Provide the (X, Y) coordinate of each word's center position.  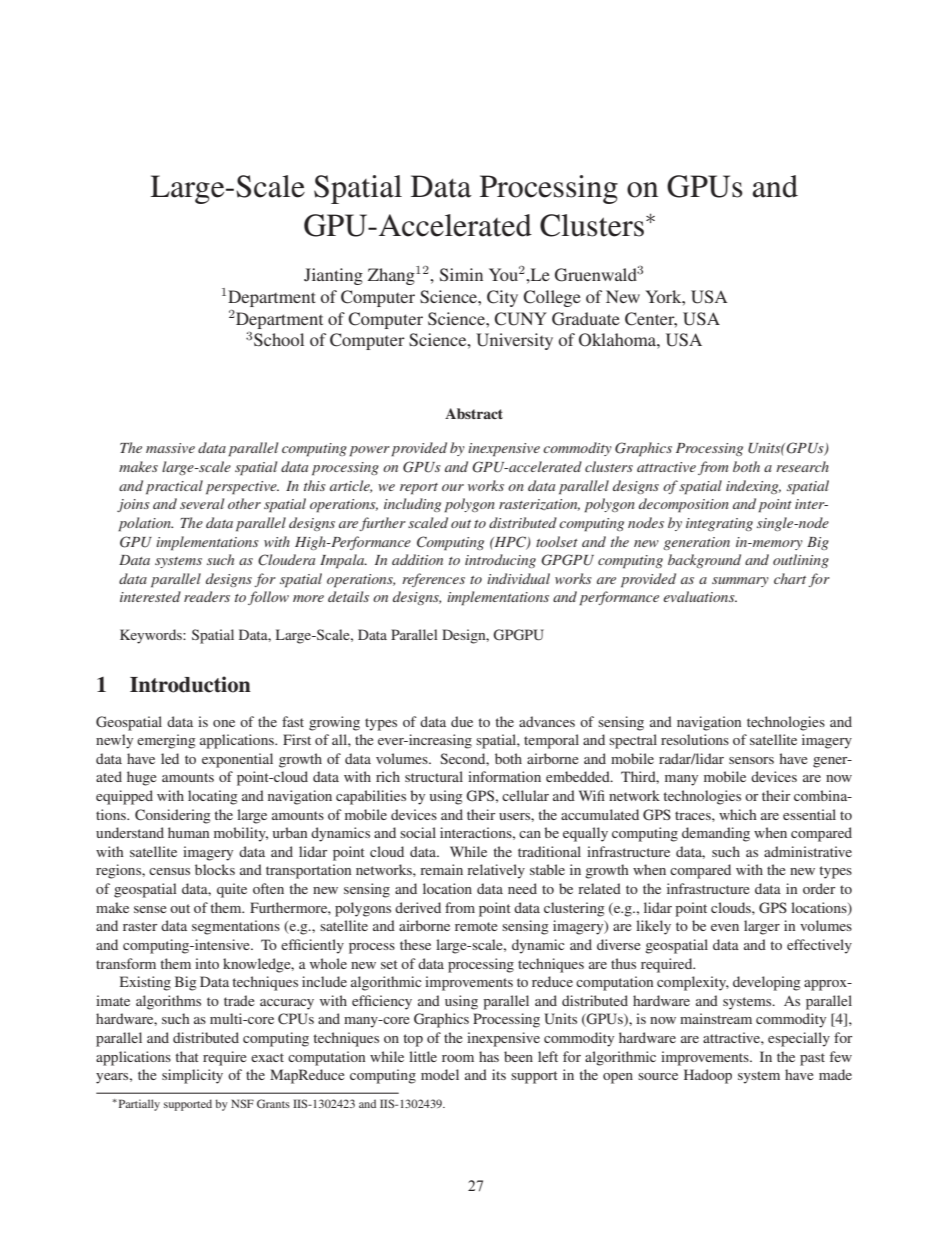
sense (150, 909)
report (419, 489)
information (504, 776)
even (725, 927)
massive (170, 448)
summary (740, 582)
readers (207, 596)
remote (476, 926)
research (802, 466)
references (433, 580)
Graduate (586, 319)
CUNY (520, 319)
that (187, 1056)
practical (174, 487)
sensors (751, 760)
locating (213, 797)
